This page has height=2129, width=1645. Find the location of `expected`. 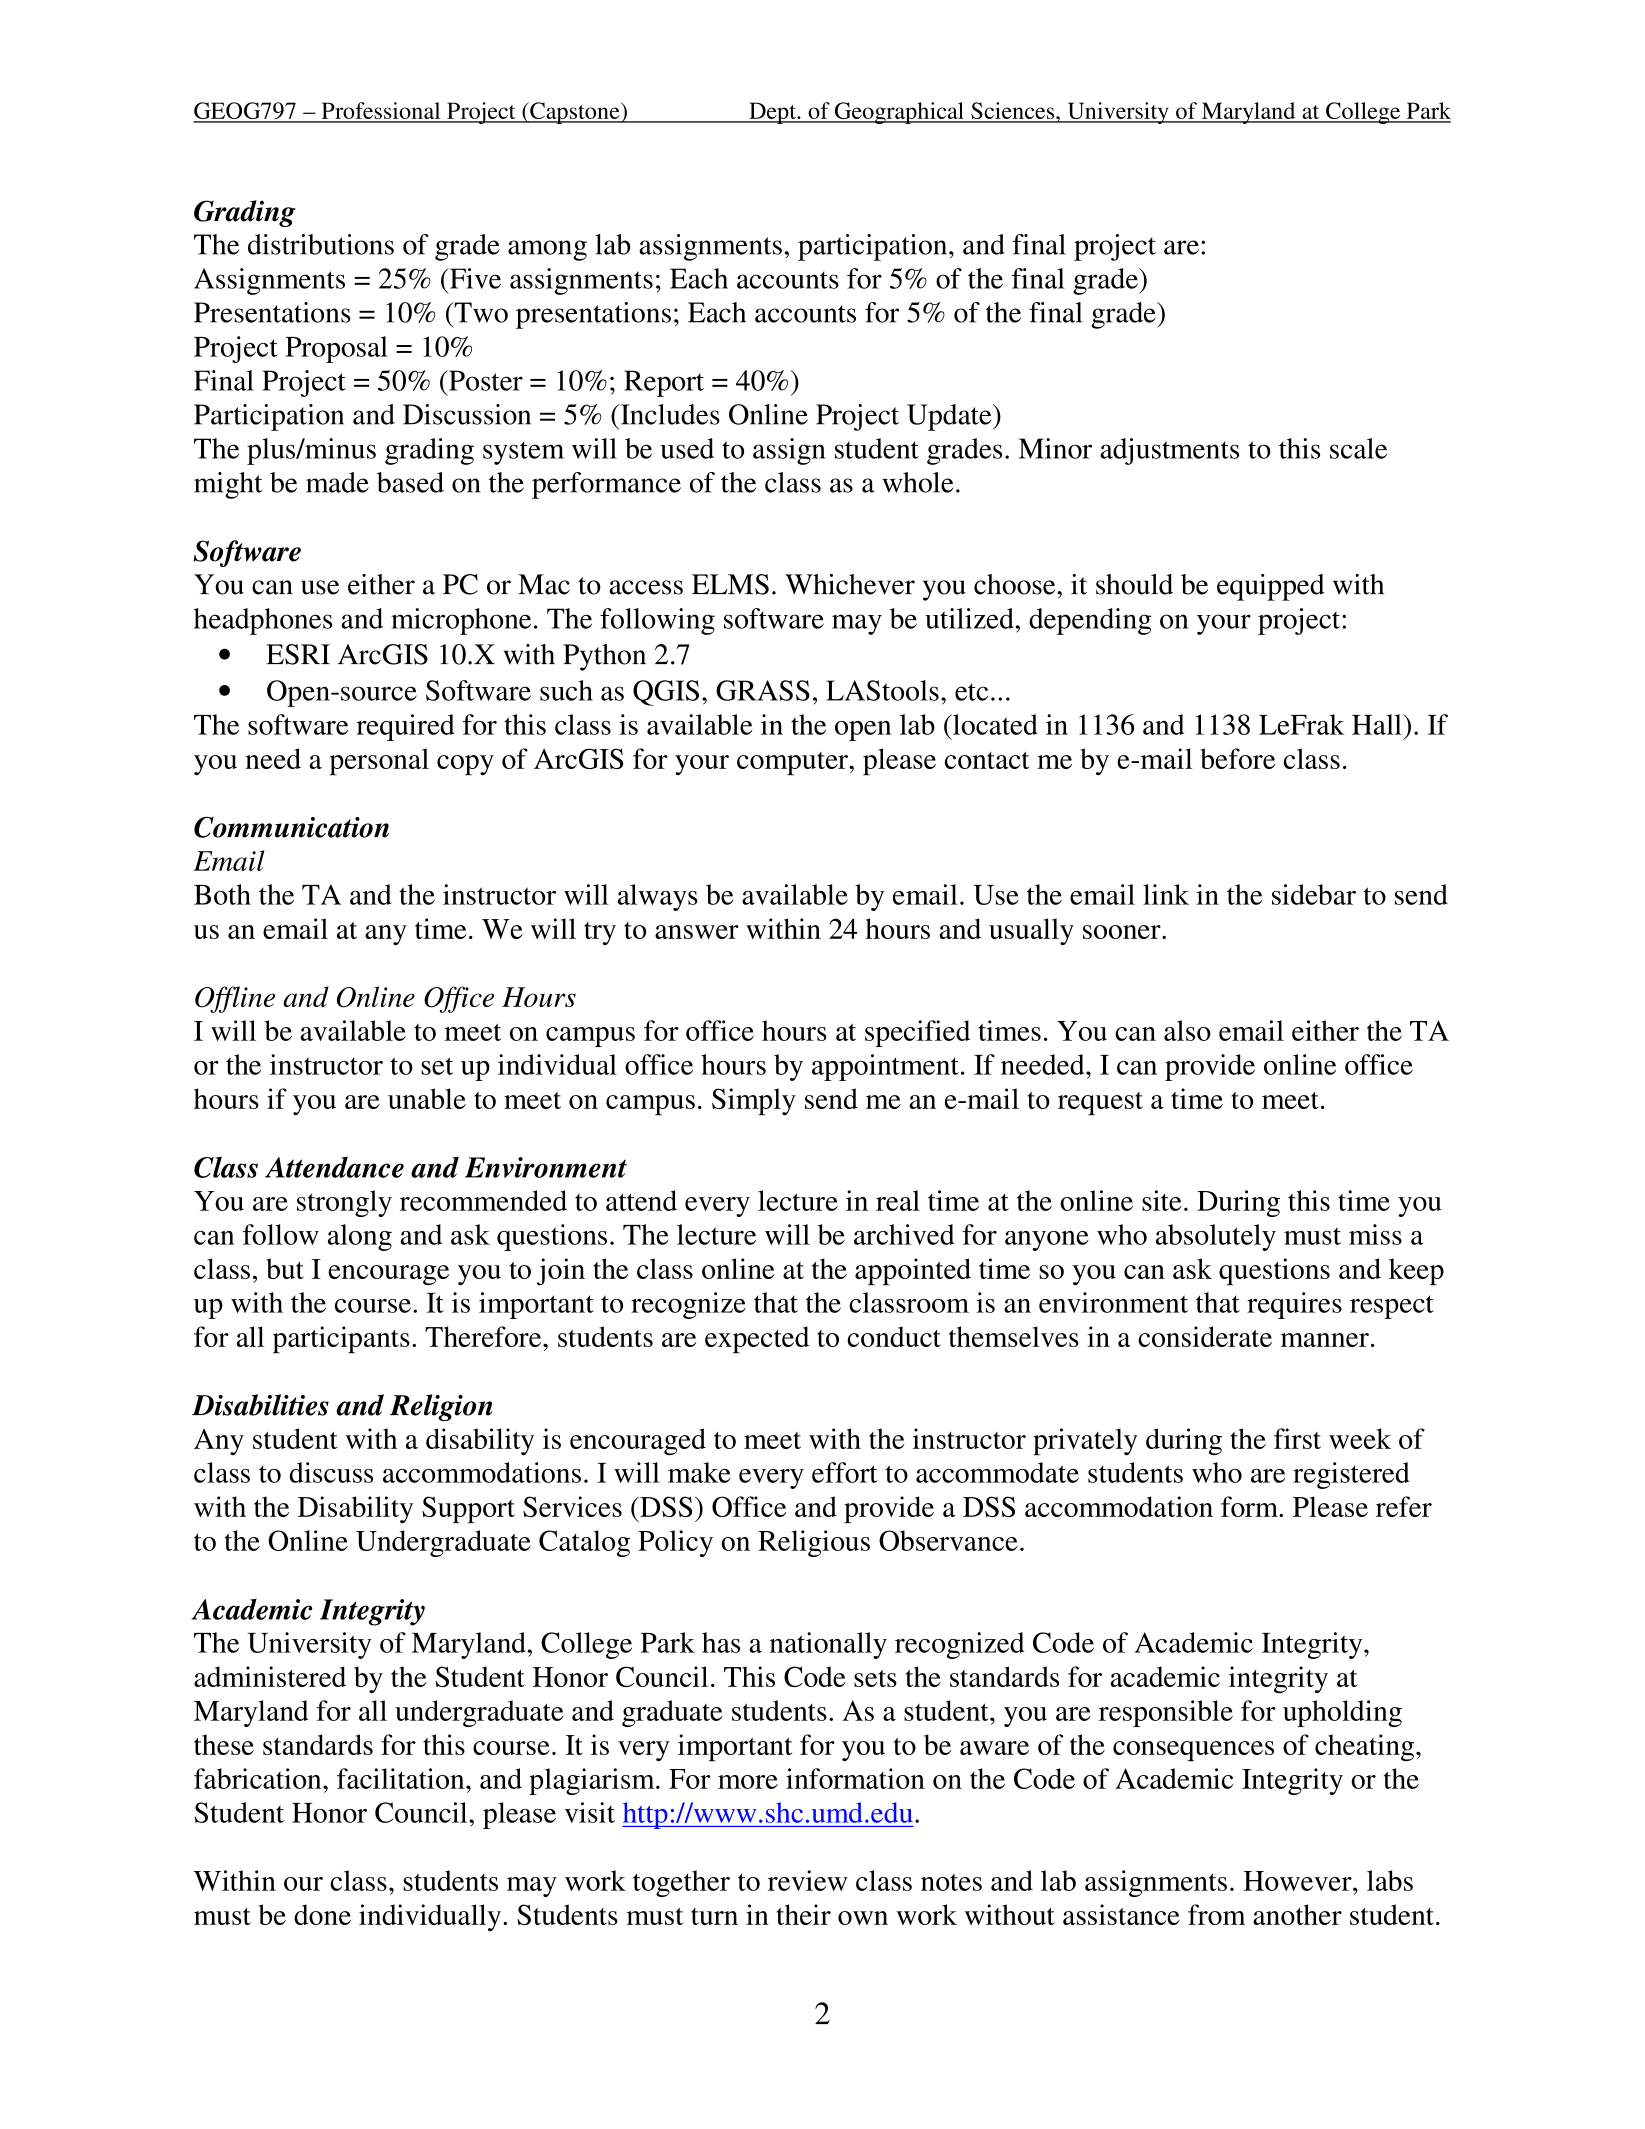

expected is located at coordinates (757, 1339).
